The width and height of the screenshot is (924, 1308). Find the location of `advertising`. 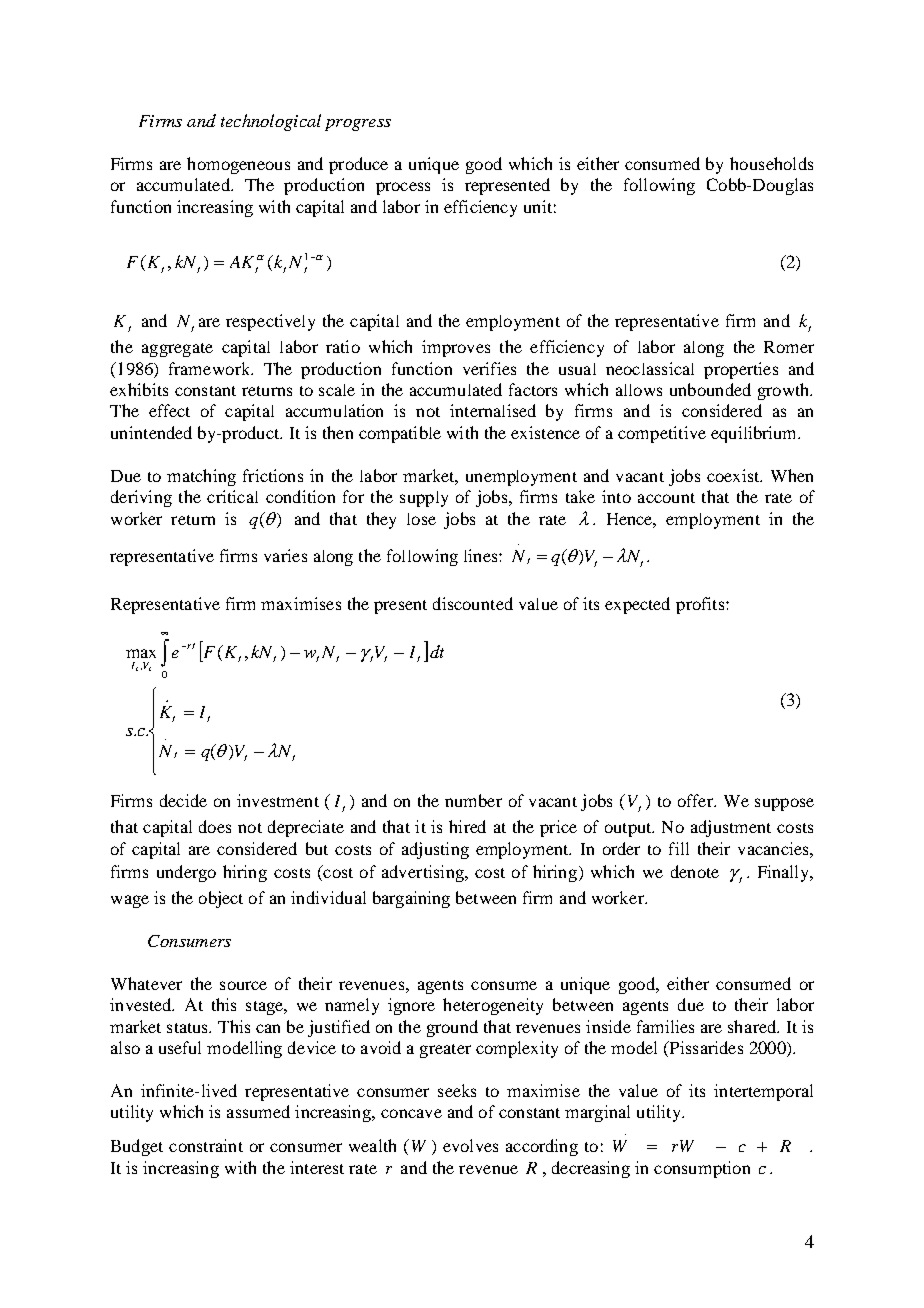

advertising is located at coordinates (424, 873).
